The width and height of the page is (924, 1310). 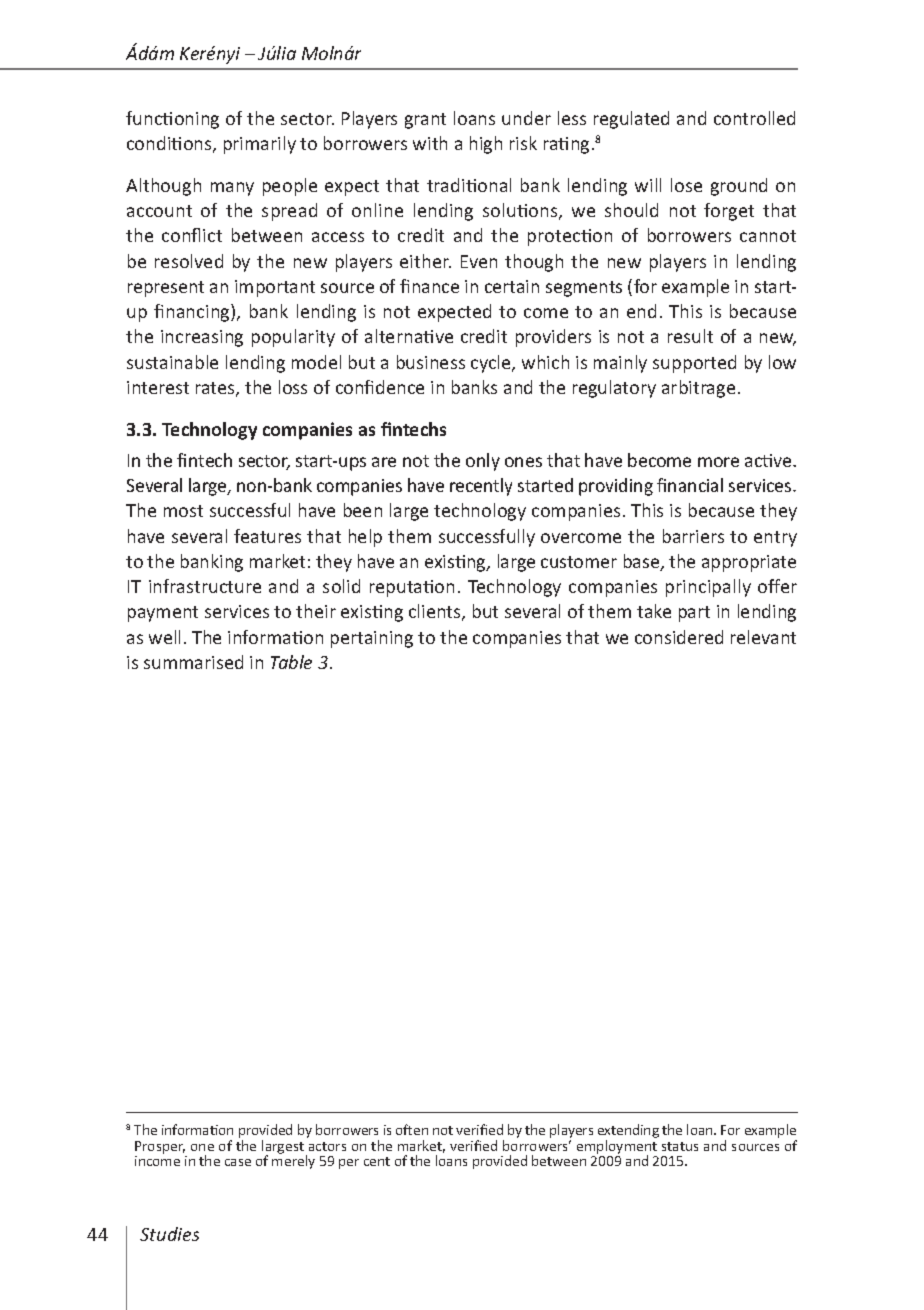 What do you see at coordinates (679, 637) in the page?
I see `considered` at bounding box center [679, 637].
